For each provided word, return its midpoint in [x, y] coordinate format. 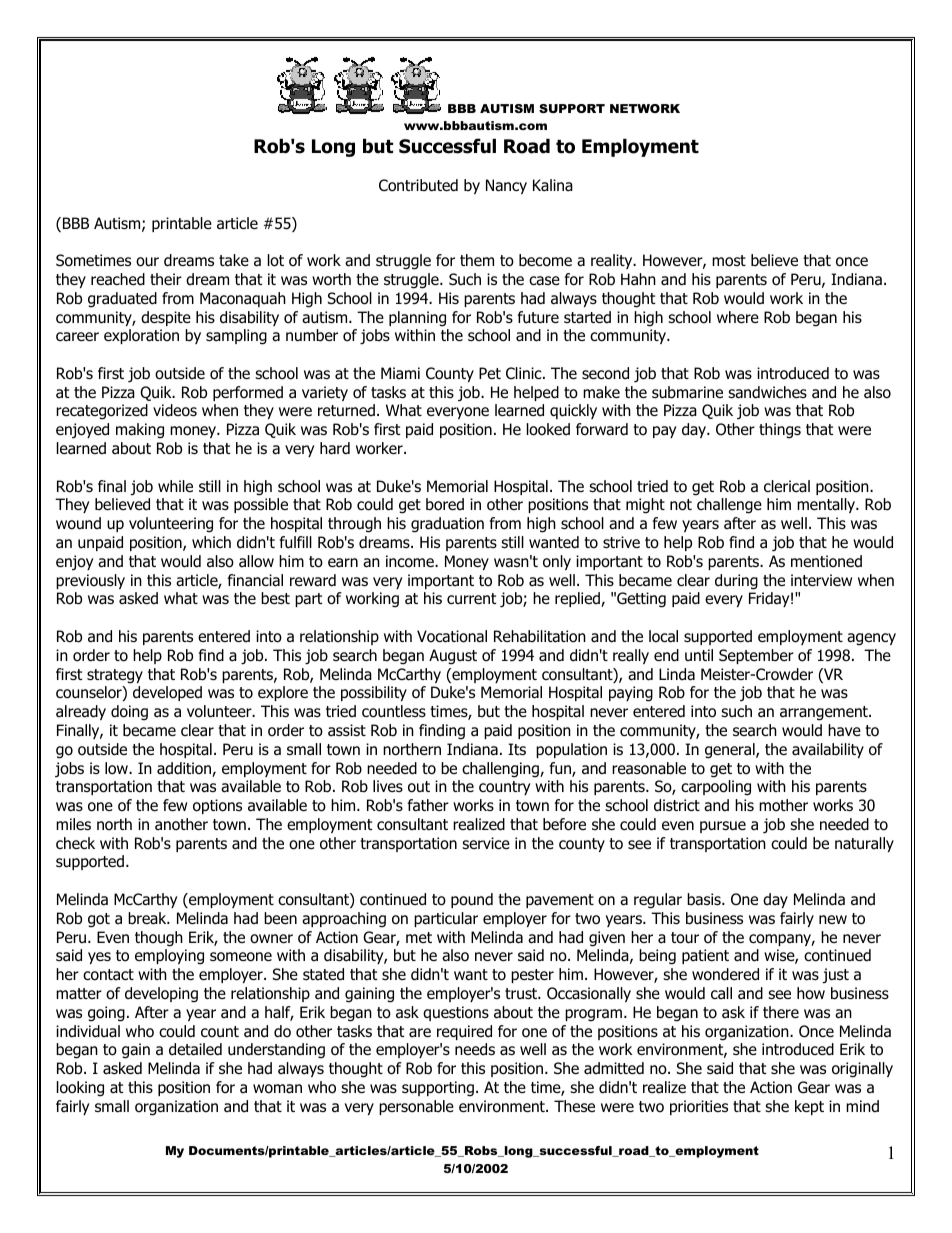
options [217, 806]
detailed [195, 1049]
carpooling [716, 788]
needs [475, 1049]
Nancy [506, 186]
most [729, 261]
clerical [787, 486]
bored [445, 504]
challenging [501, 770]
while [175, 486]
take [234, 260]
